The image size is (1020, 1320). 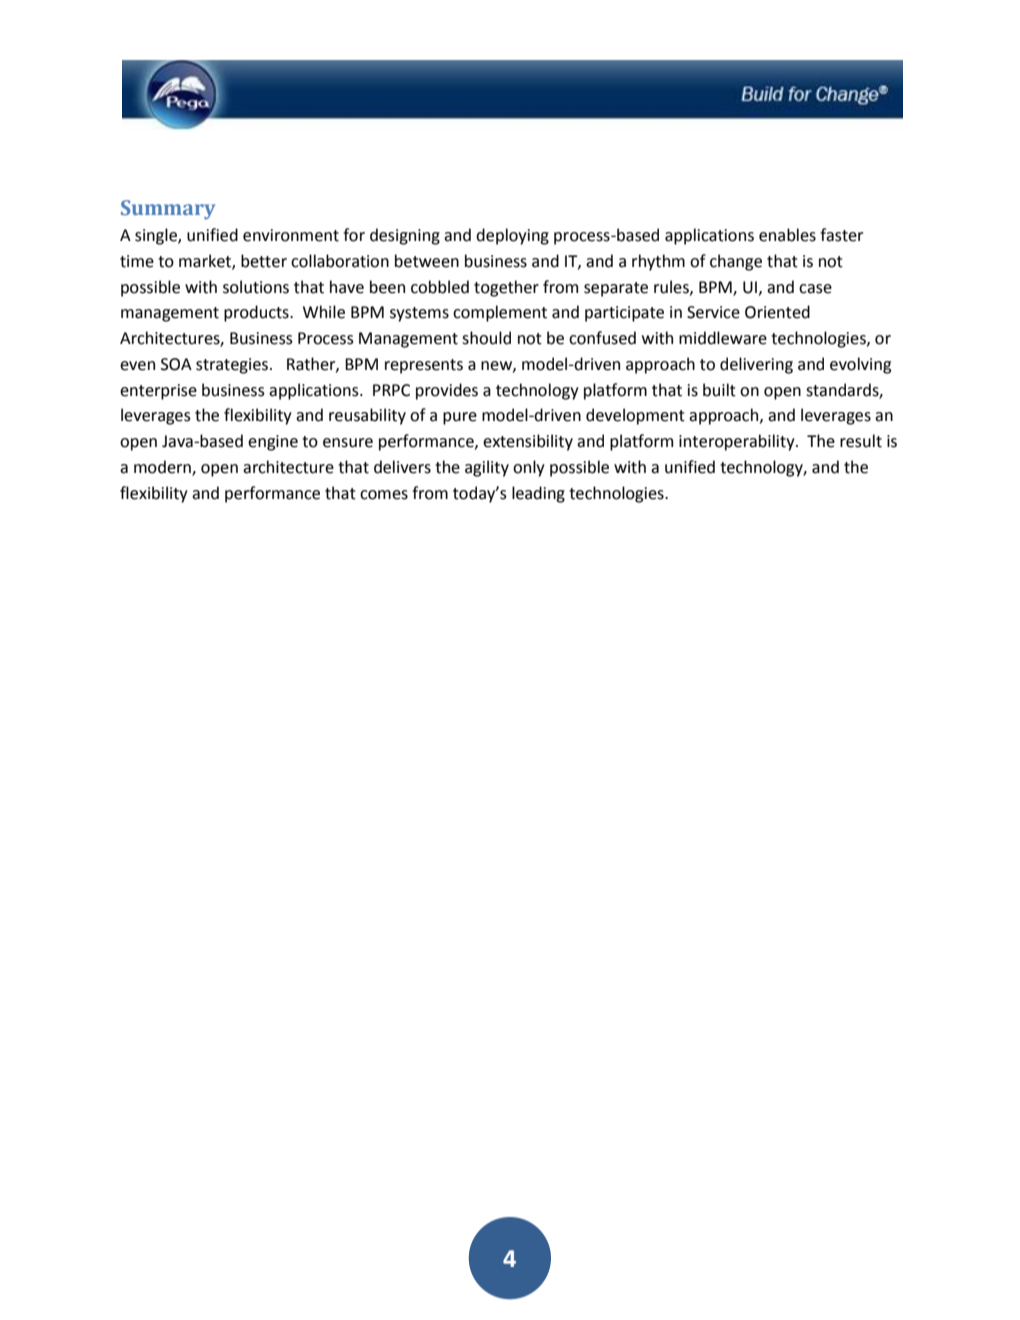 What do you see at coordinates (512, 236) in the screenshot?
I see `deploying` at bounding box center [512, 236].
